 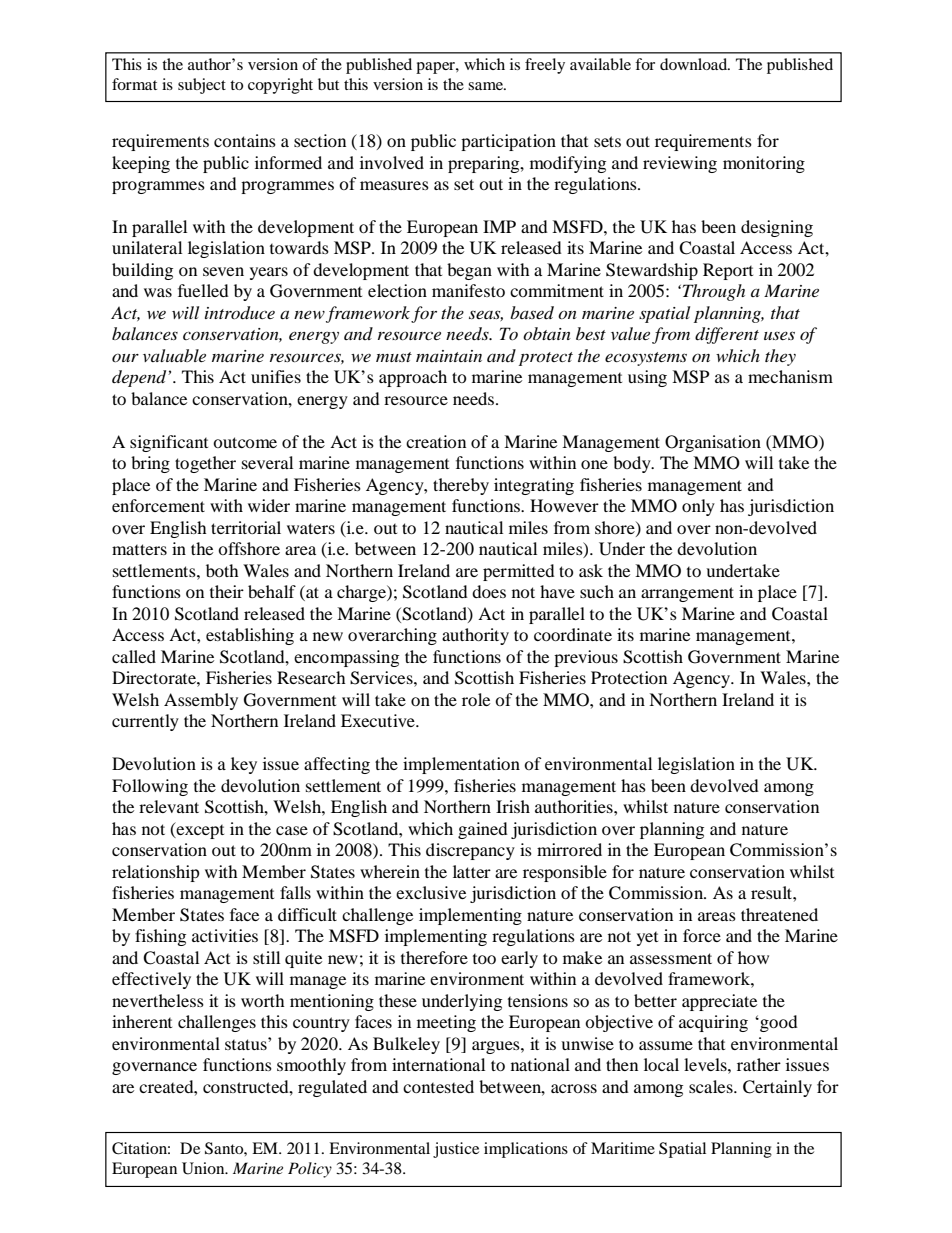 What do you see at coordinates (712, 1086) in the document?
I see `scales` at bounding box center [712, 1086].
